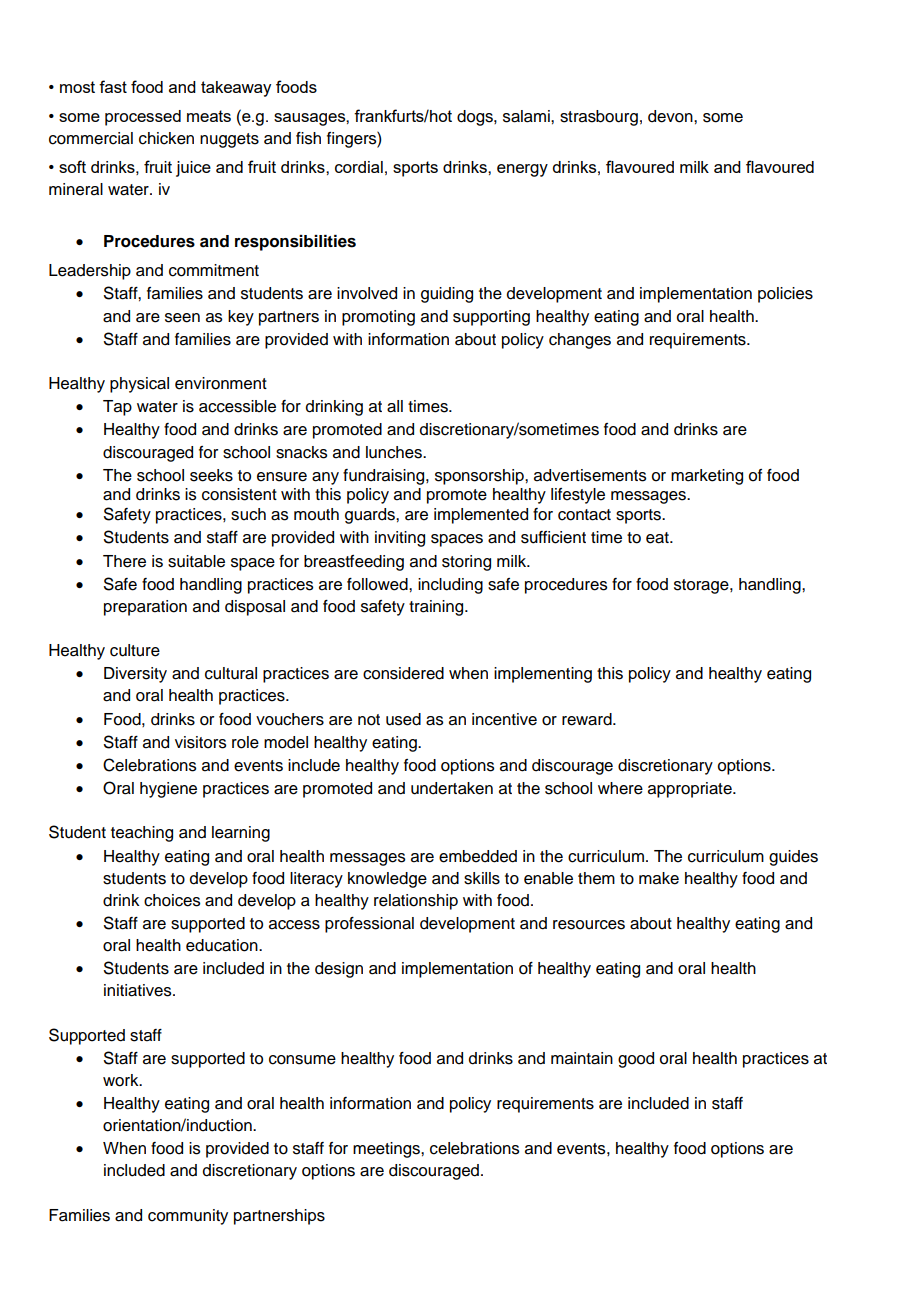 The image size is (903, 1316). I want to click on good, so click(636, 1060).
